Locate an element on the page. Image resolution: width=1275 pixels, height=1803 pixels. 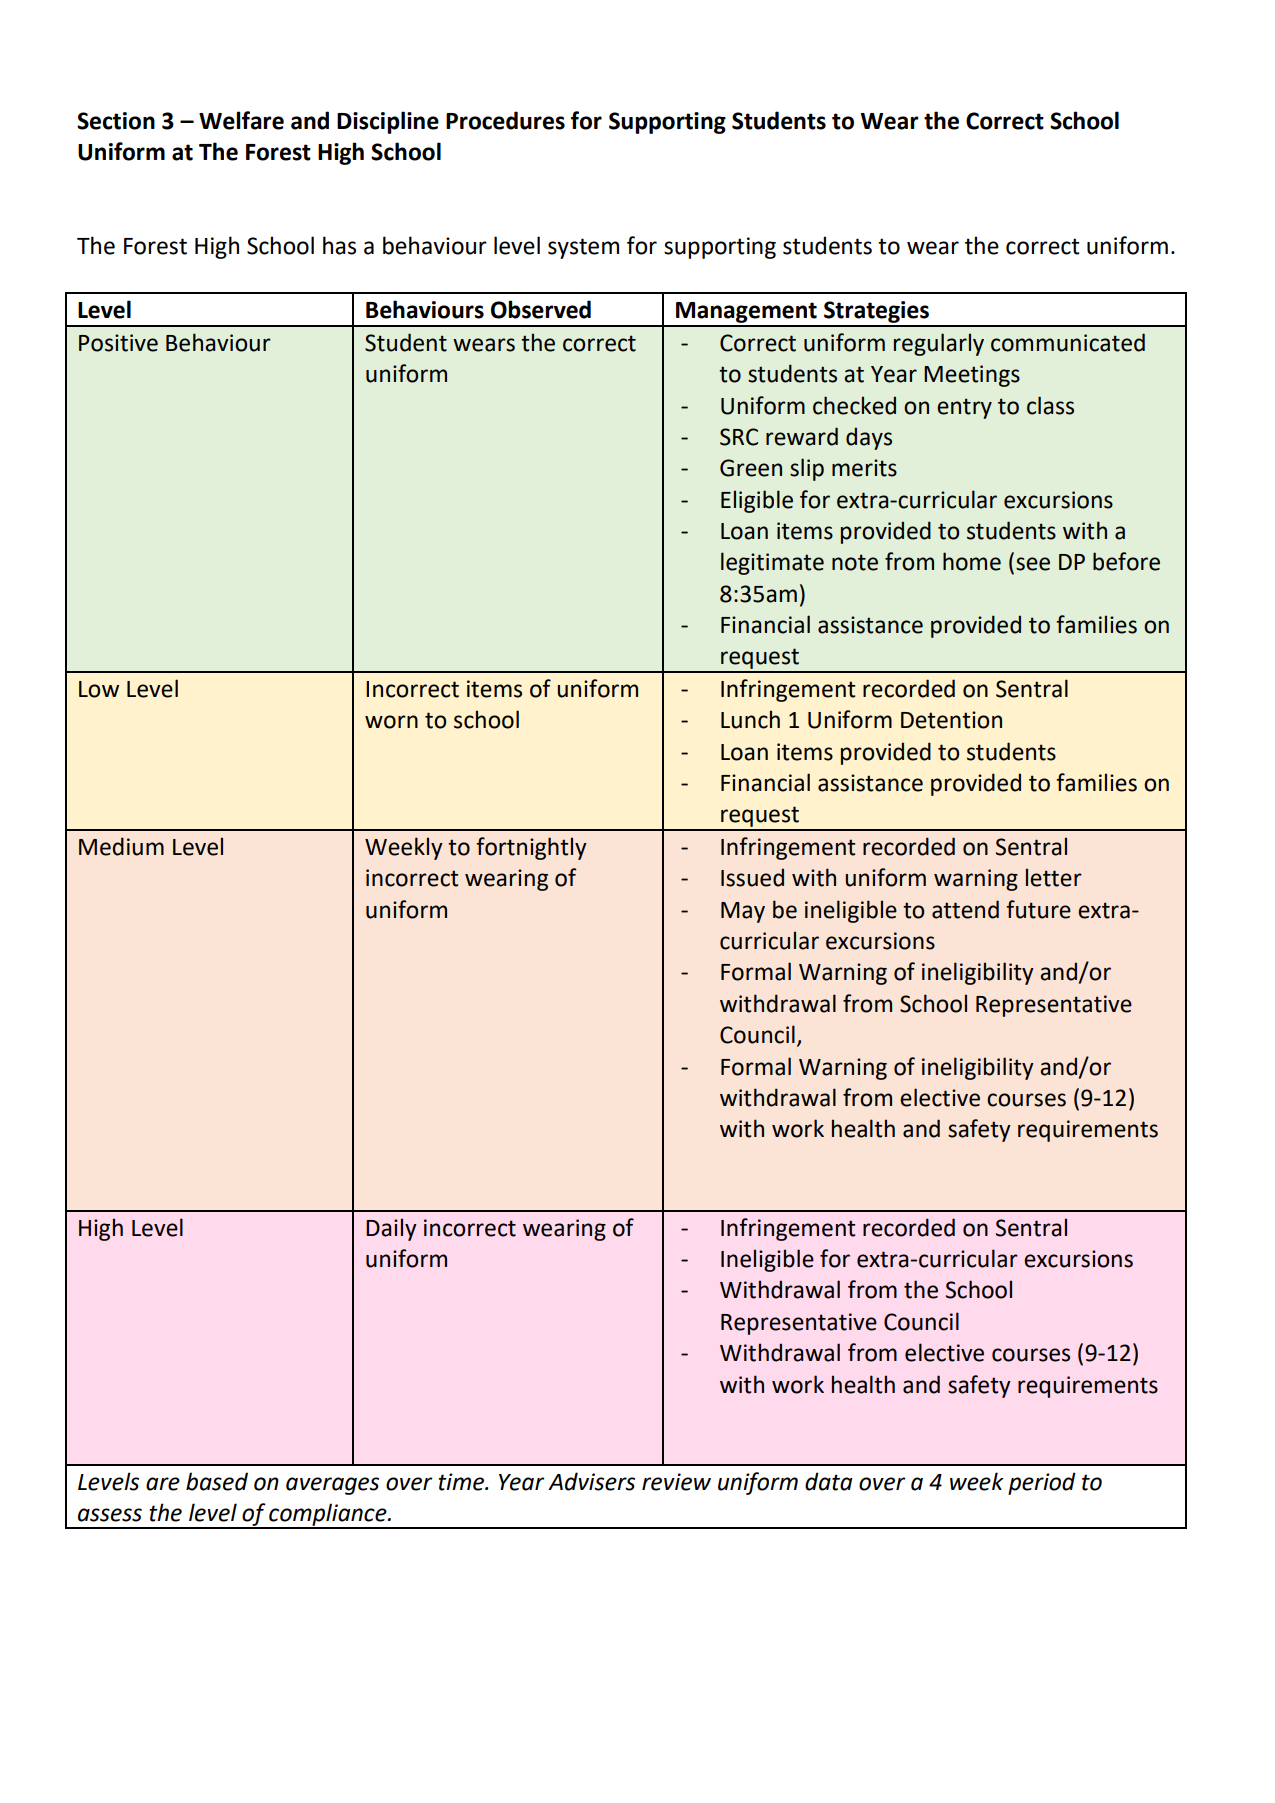
fortnightly is located at coordinates (531, 848).
